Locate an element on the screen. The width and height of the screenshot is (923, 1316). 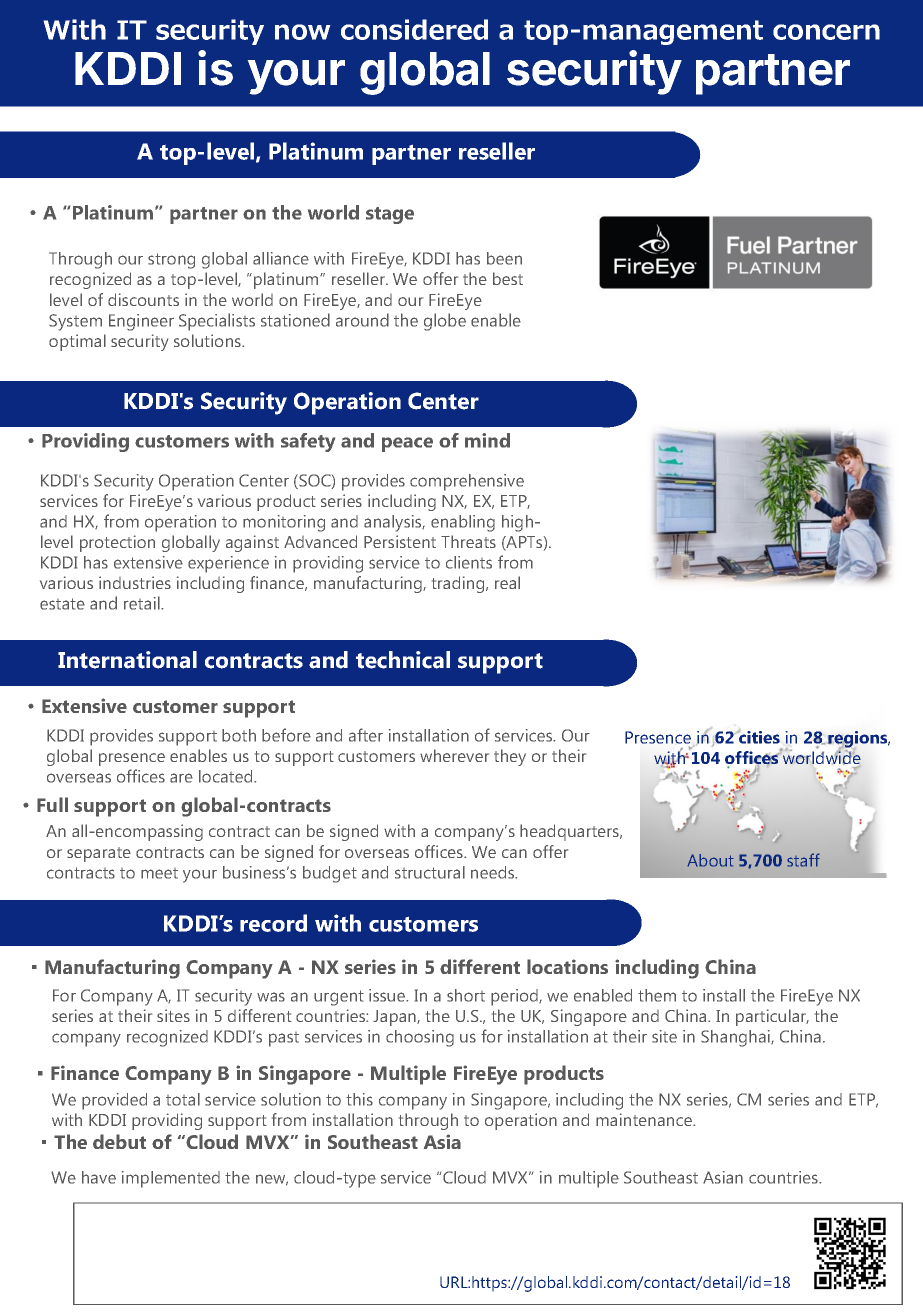
Engineer is located at coordinates (141, 322).
